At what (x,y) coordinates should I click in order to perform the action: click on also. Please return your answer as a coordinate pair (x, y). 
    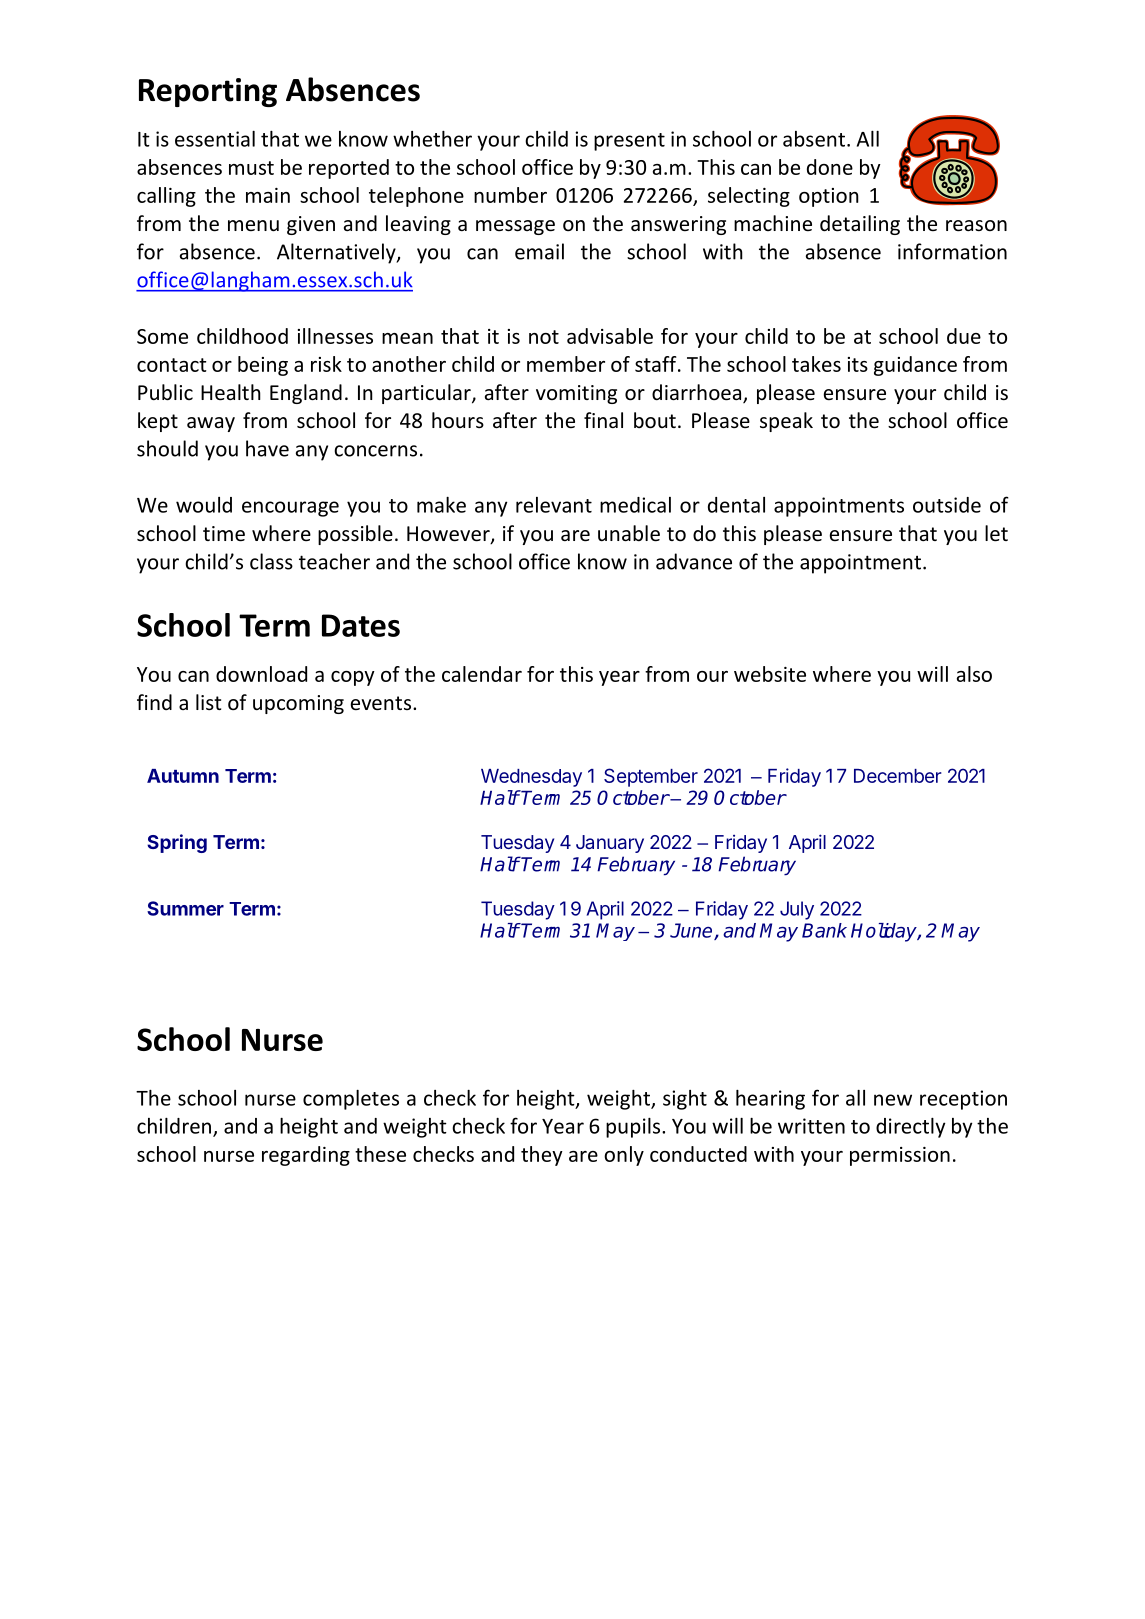
    Looking at the image, I should click on (974, 674).
